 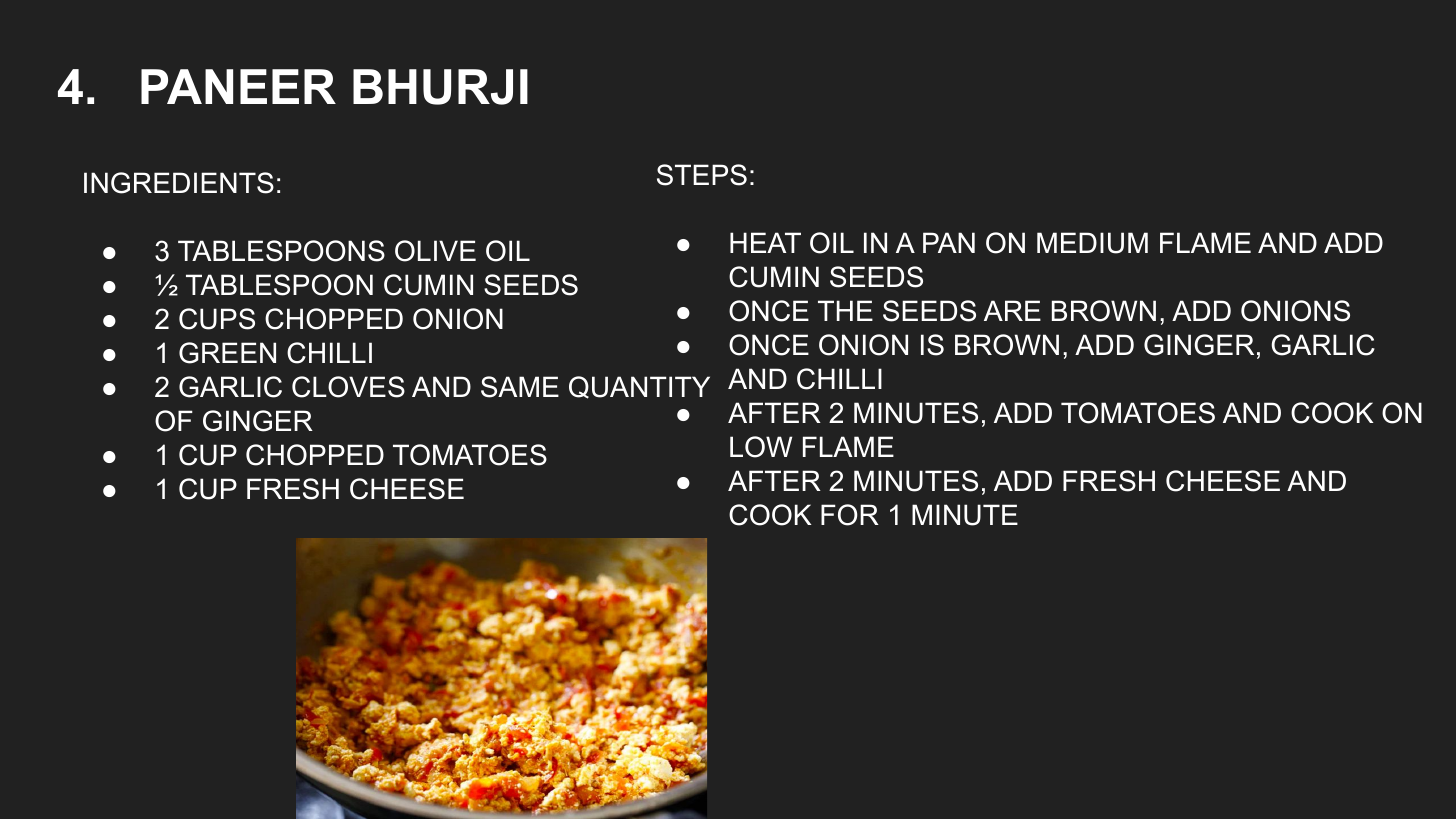 What do you see at coordinates (179, 183) in the screenshot?
I see `INGREDIENTS` at bounding box center [179, 183].
